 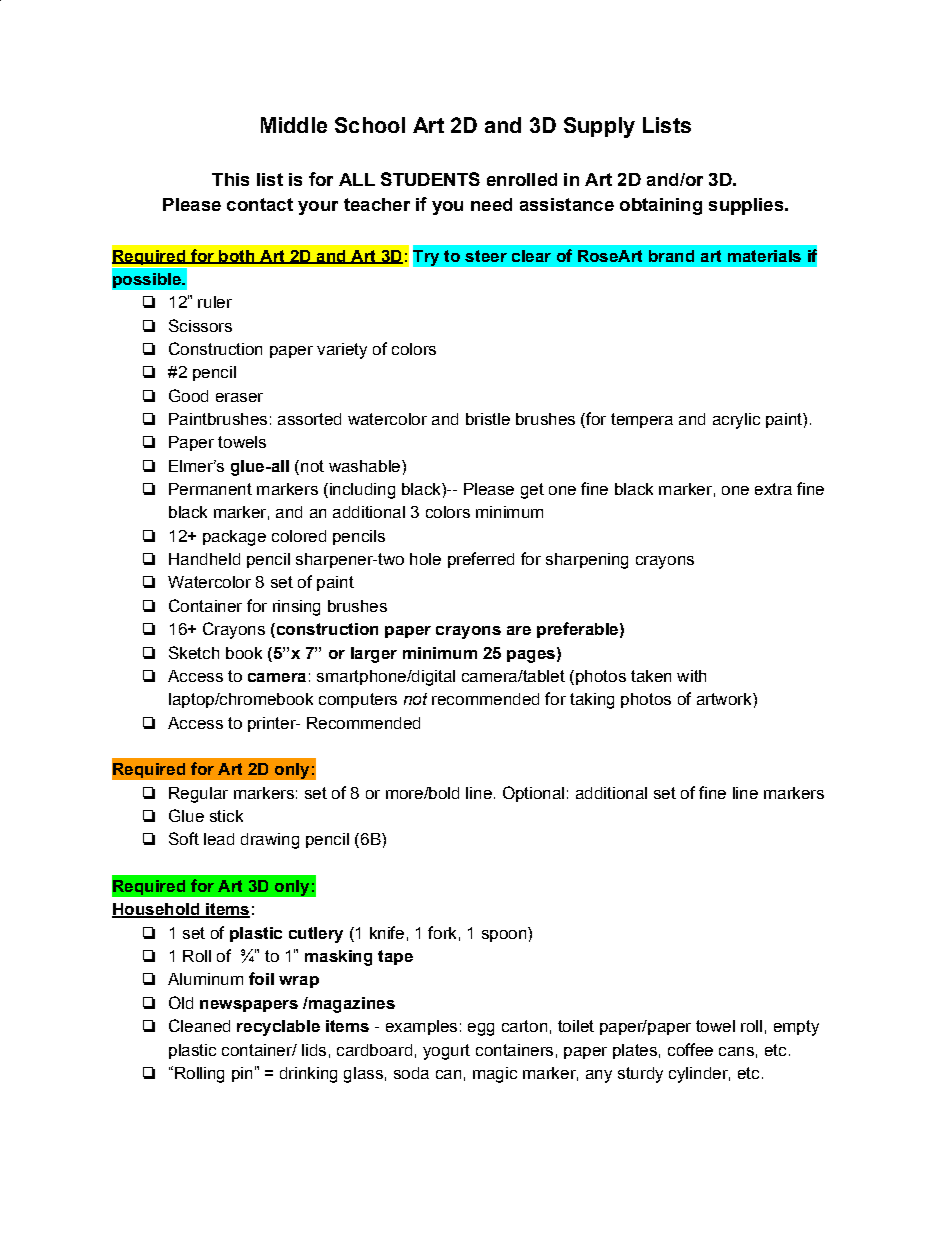 I want to click on Scissors, so click(x=200, y=325).
